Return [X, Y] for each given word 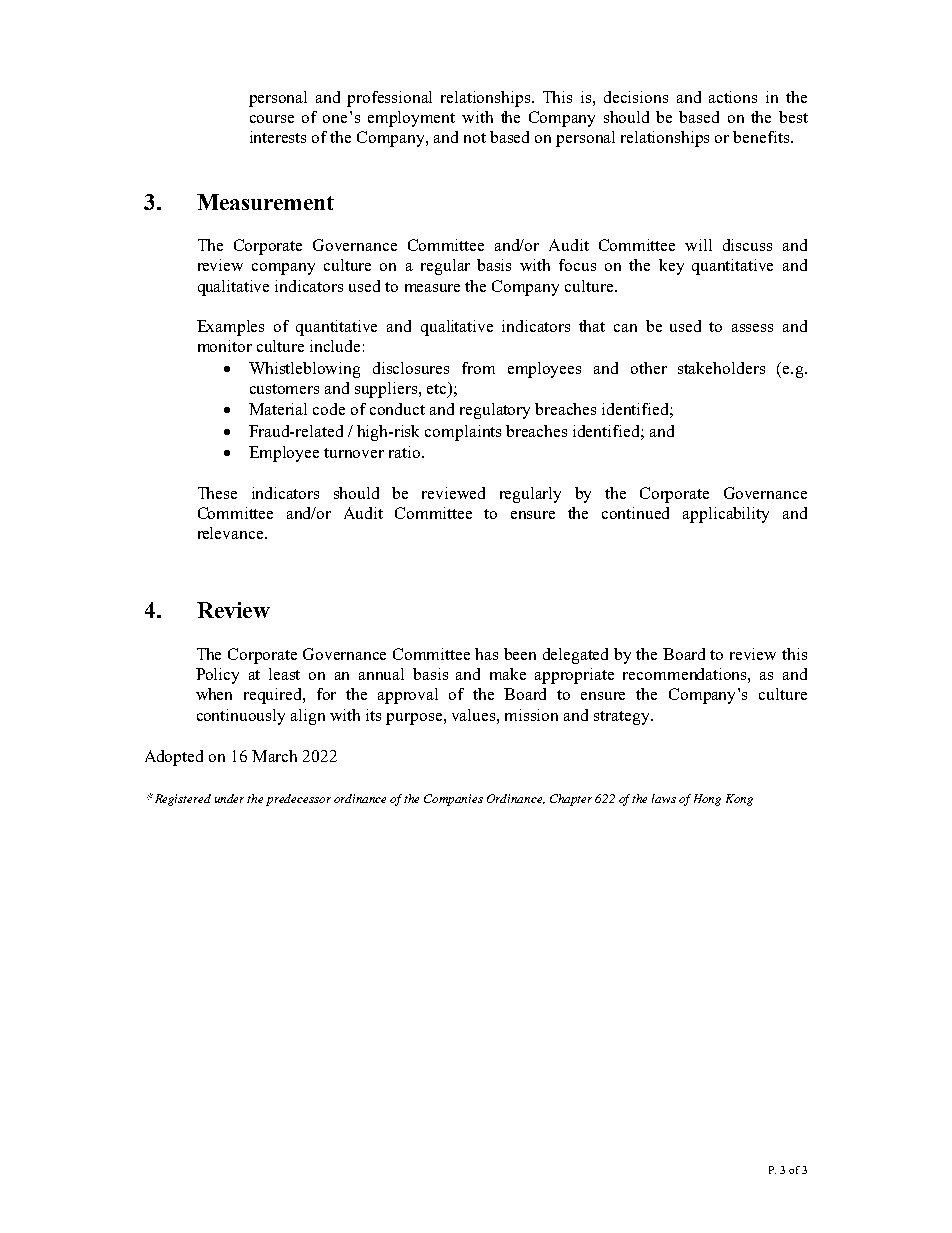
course [272, 119]
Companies [453, 800]
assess [752, 328]
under [231, 798]
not [475, 138]
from [478, 368]
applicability [726, 515]
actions [733, 97]
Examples [230, 328]
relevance [232, 533]
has [486, 654]
